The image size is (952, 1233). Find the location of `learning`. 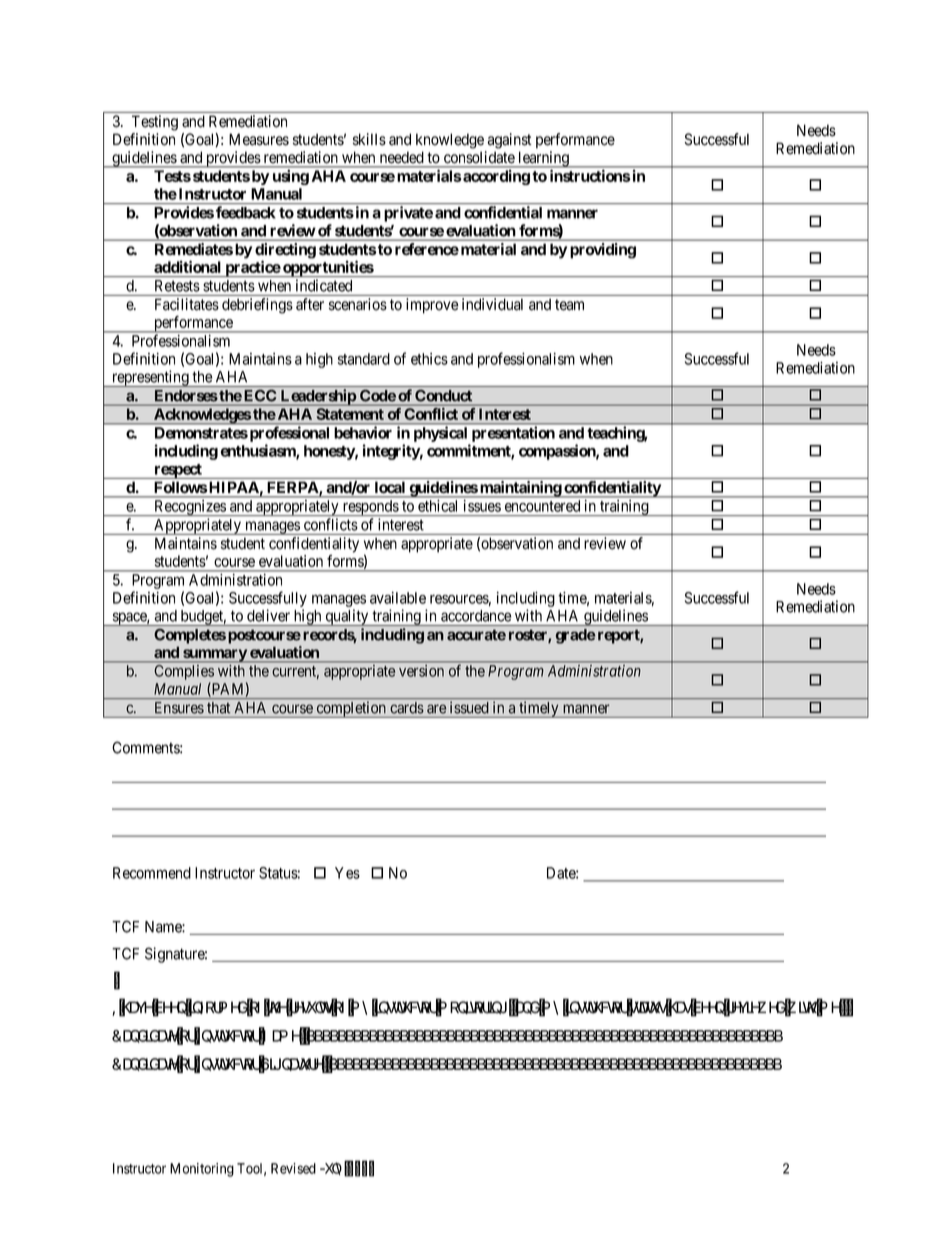

learning is located at coordinates (543, 159).
